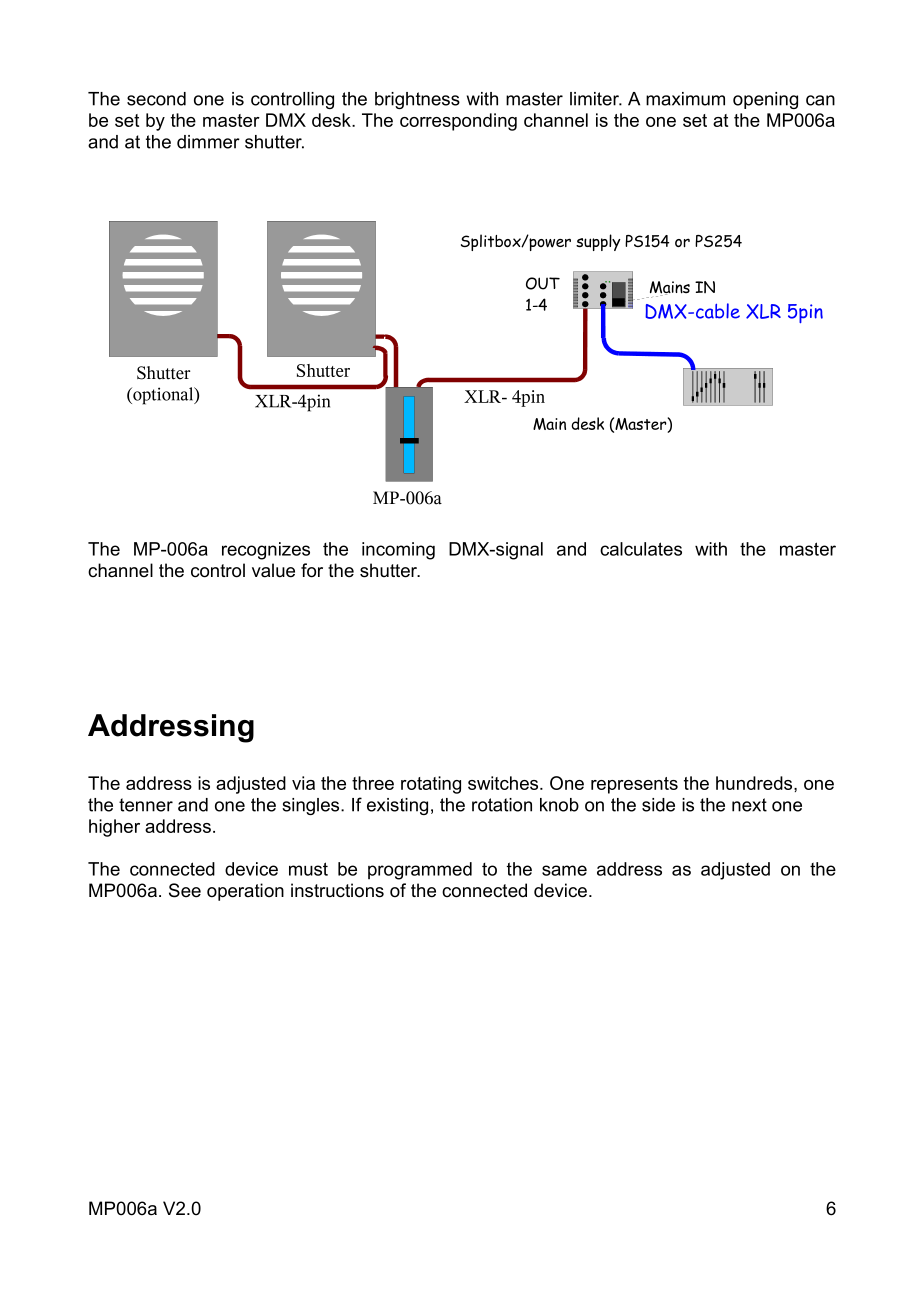  Describe the element at coordinates (765, 100) in the screenshot. I see `opening` at that location.
